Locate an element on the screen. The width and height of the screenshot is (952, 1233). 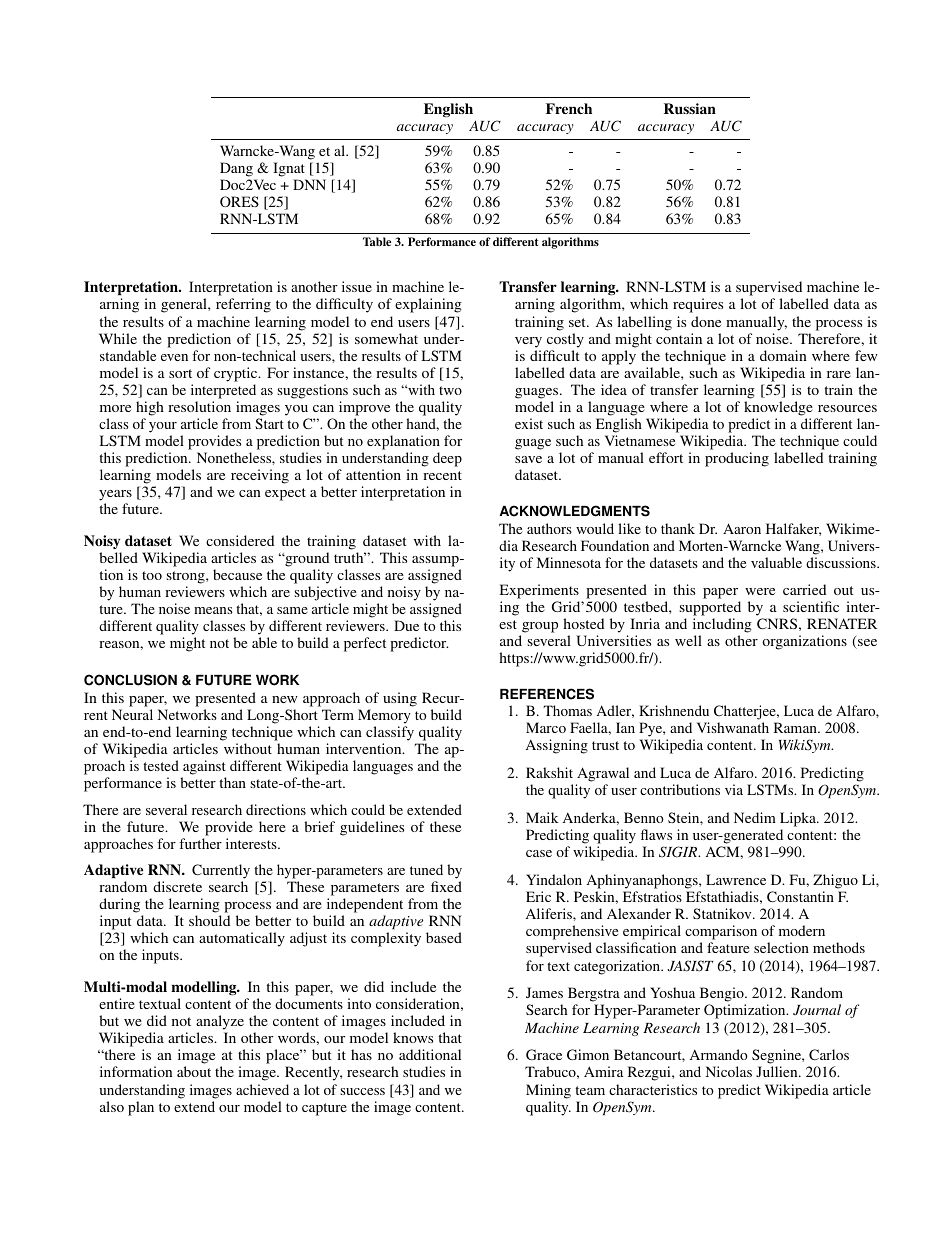
means is located at coordinates (213, 610).
